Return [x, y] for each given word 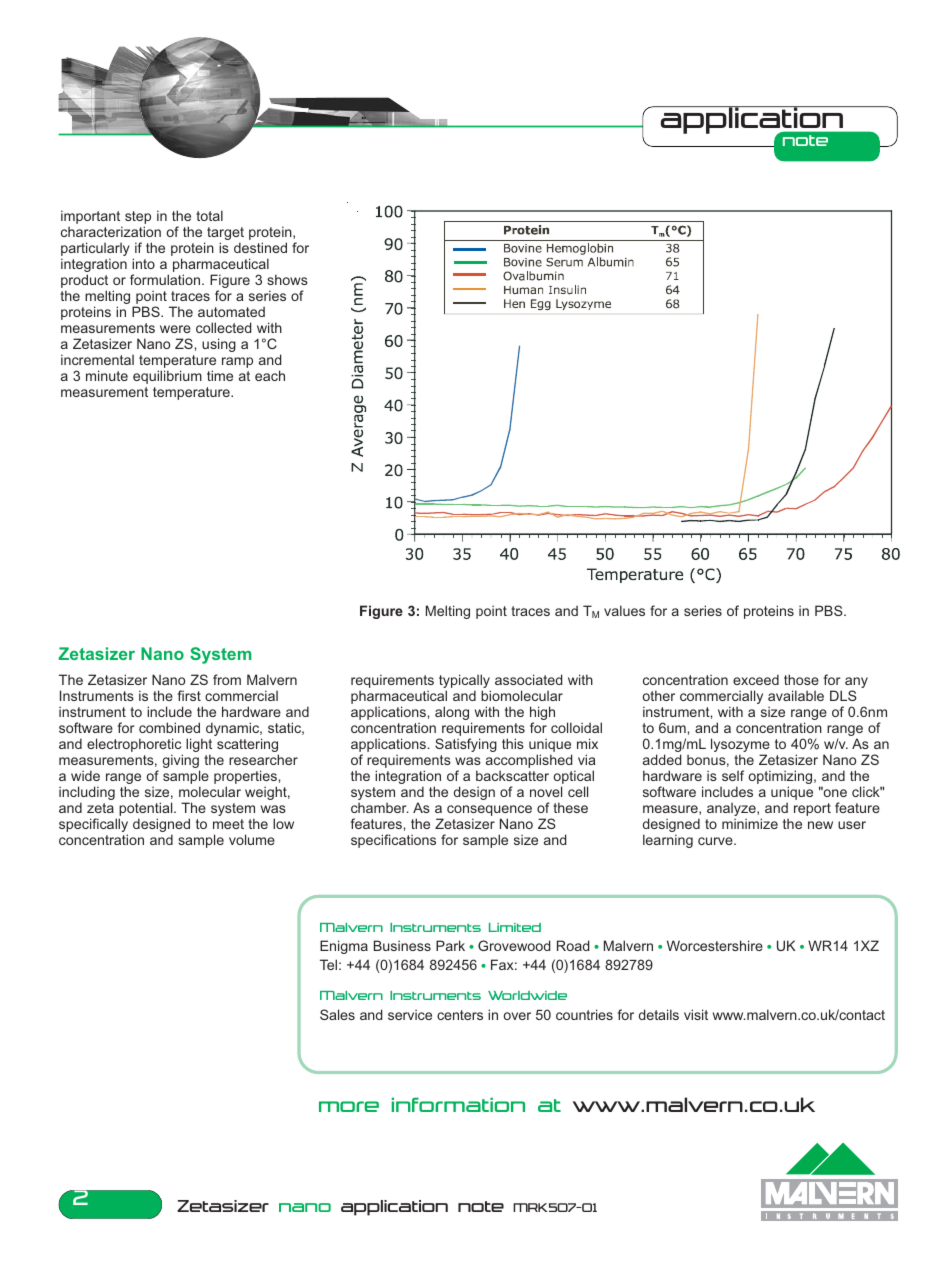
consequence [489, 812]
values [624, 610]
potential [147, 810]
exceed [756, 679]
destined [260, 247]
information [458, 1104]
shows [287, 279]
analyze [732, 811]
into [143, 263]
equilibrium [167, 377]
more [349, 1106]
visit [696, 1014]
